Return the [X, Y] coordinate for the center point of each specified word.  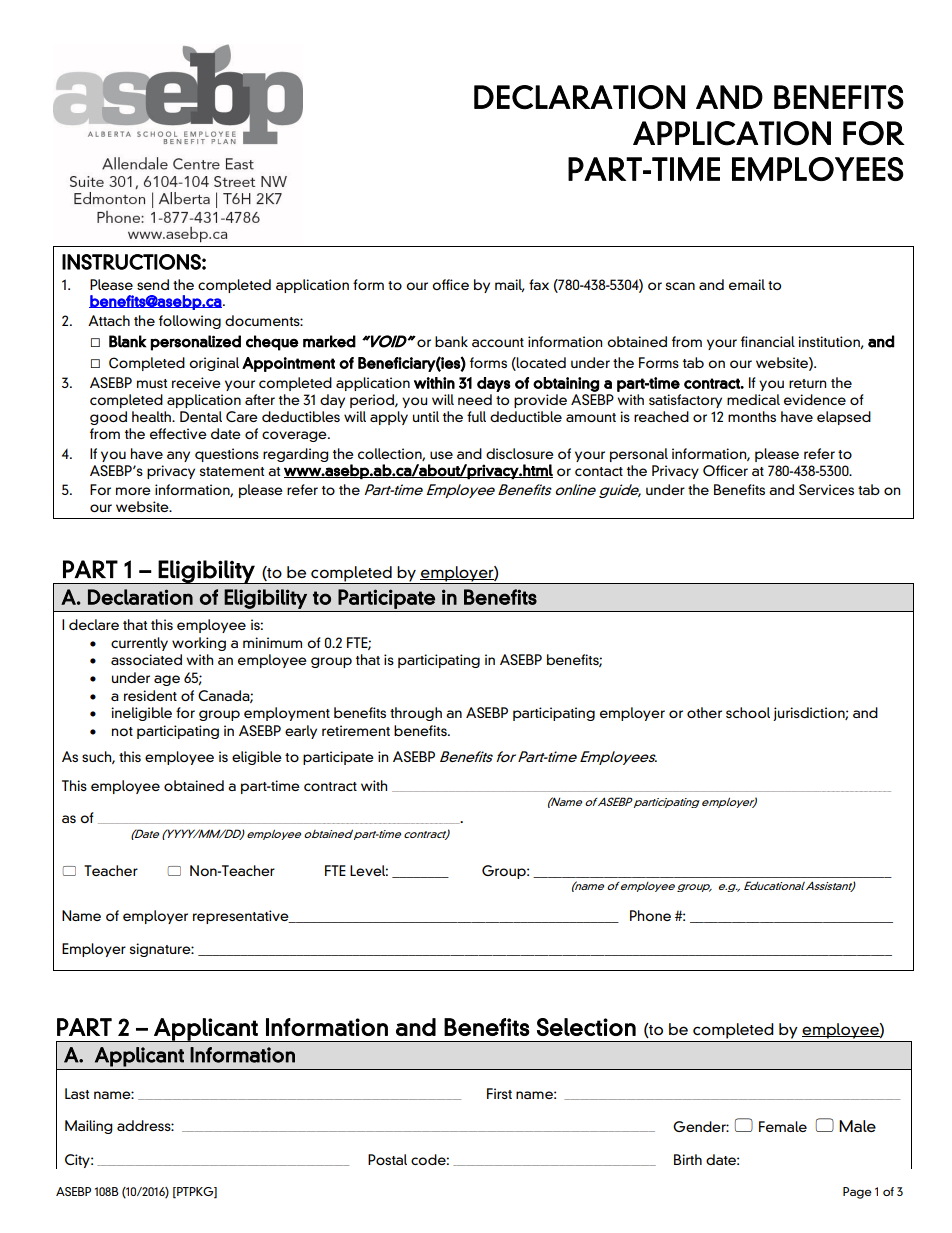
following [190, 322]
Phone [650, 915]
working [199, 644]
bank [451, 341]
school [748, 712]
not [122, 731]
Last [77, 1093]
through [416, 714]
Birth [688, 1159]
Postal [387, 1159]
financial [768, 341]
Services [826, 489]
